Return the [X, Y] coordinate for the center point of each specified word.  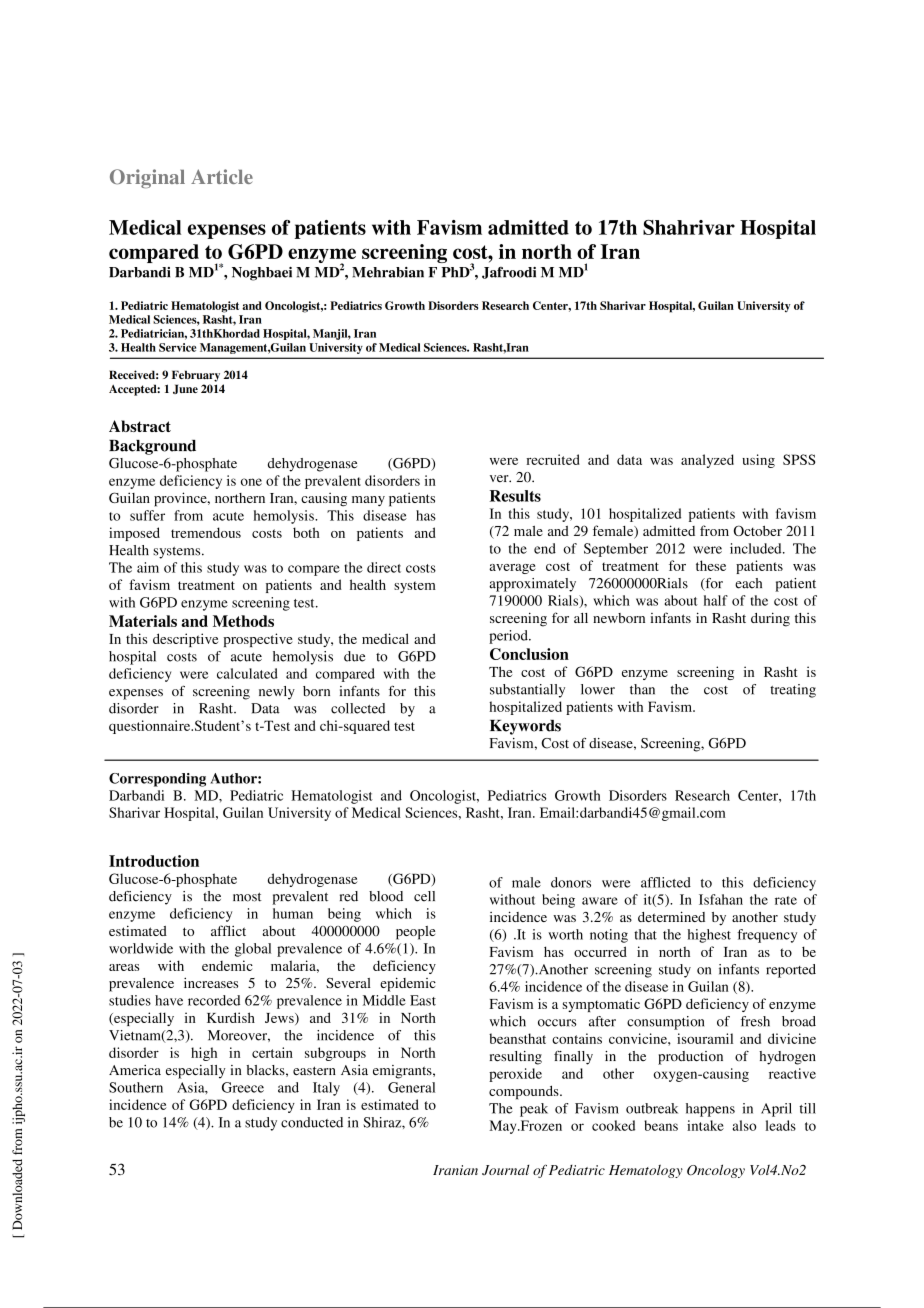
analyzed [707, 461]
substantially [527, 691]
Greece [243, 1087]
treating [793, 691]
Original [147, 178]
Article [222, 176]
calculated [247, 673]
